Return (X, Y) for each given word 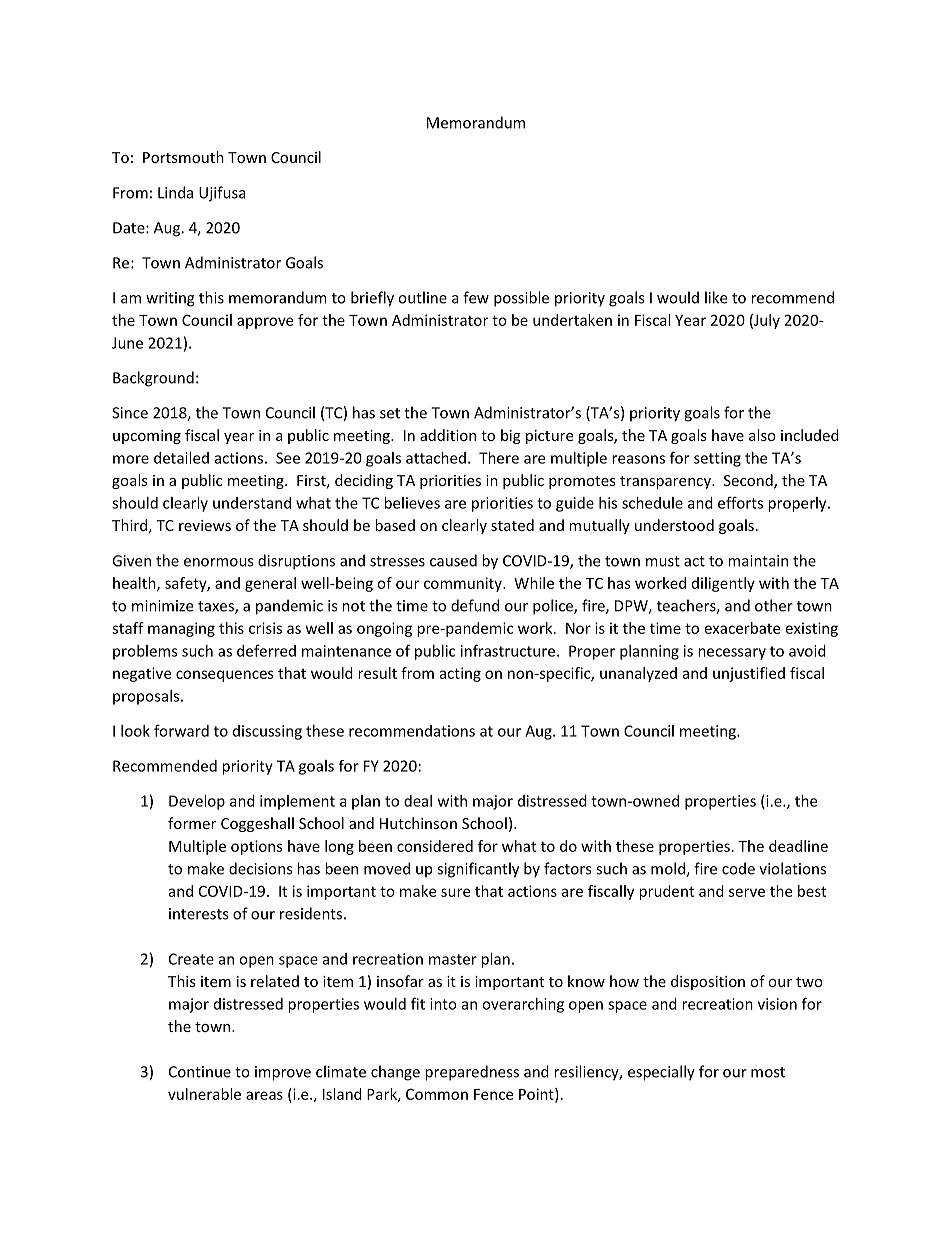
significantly (478, 870)
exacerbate (742, 628)
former (192, 823)
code (738, 868)
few (476, 297)
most (768, 1072)
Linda (175, 192)
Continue (200, 1072)
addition (448, 435)
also (762, 435)
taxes (217, 607)
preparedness (472, 1073)
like (716, 297)
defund (475, 605)
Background (153, 379)
